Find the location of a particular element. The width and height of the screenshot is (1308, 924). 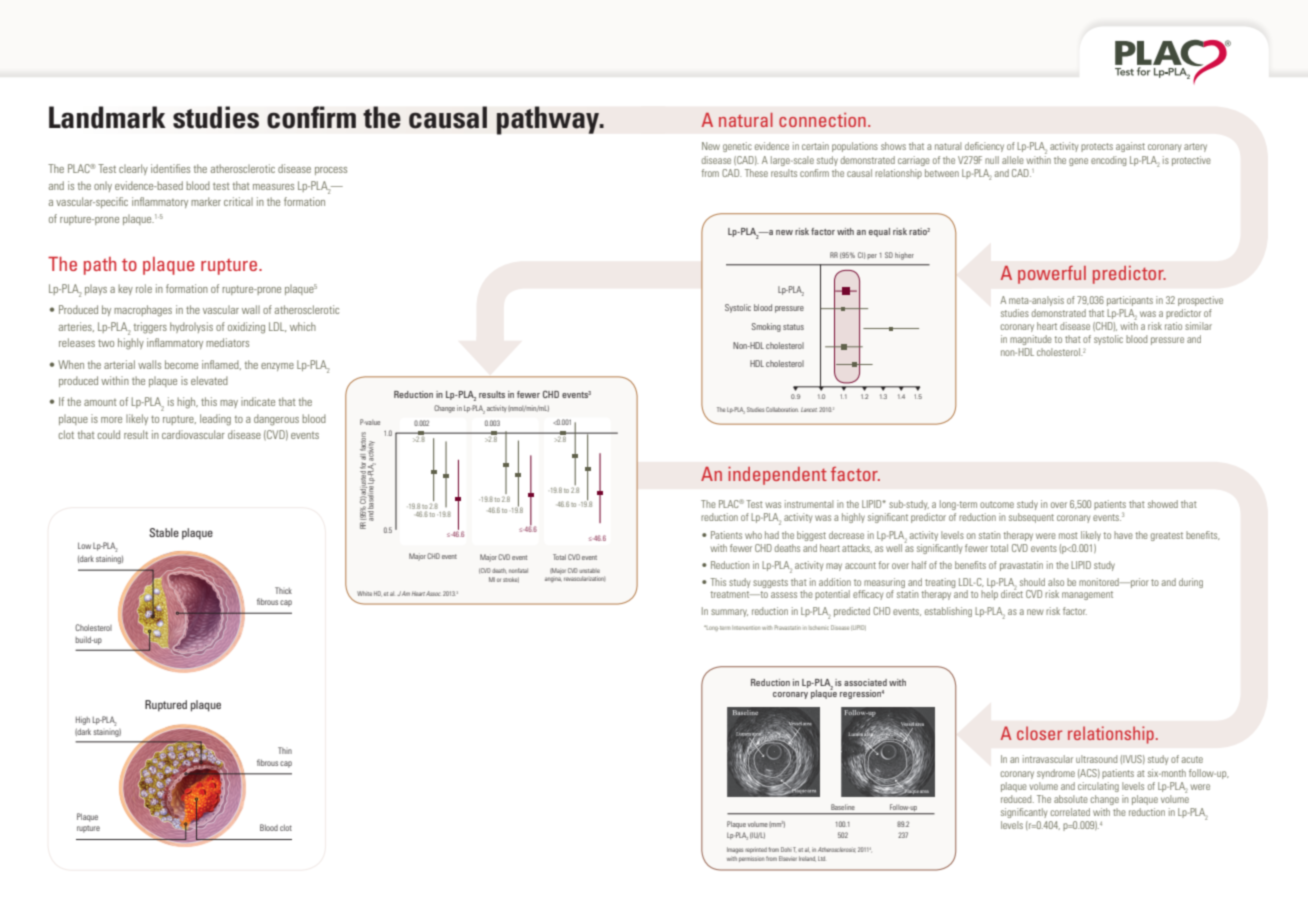

identifies is located at coordinates (170, 168).
